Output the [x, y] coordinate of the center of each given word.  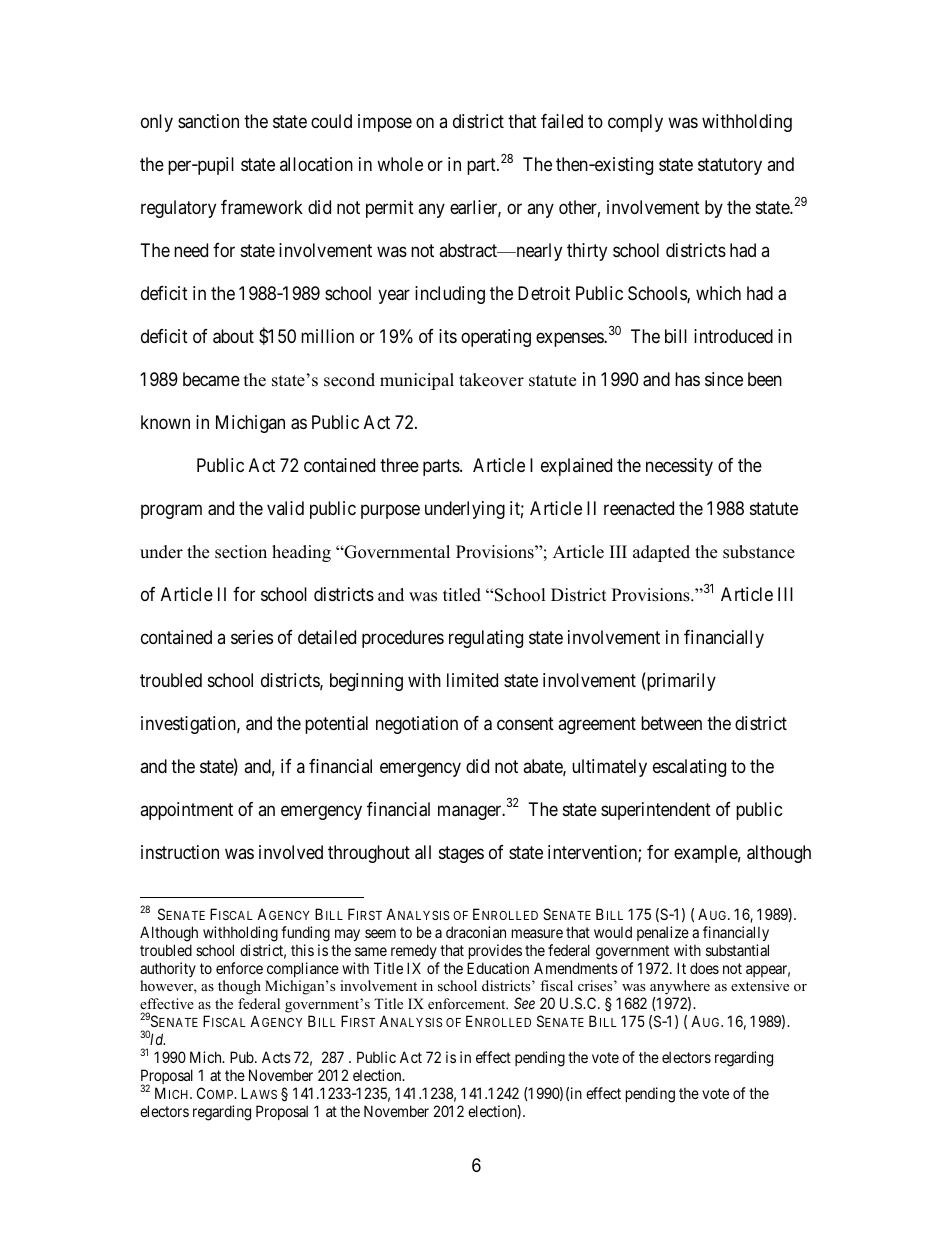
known [165, 422]
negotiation [417, 725]
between [671, 723]
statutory [730, 167]
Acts [276, 1057]
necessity [679, 467]
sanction [208, 121]
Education [498, 968]
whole [400, 164]
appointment [186, 811]
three [399, 465]
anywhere [680, 989]
